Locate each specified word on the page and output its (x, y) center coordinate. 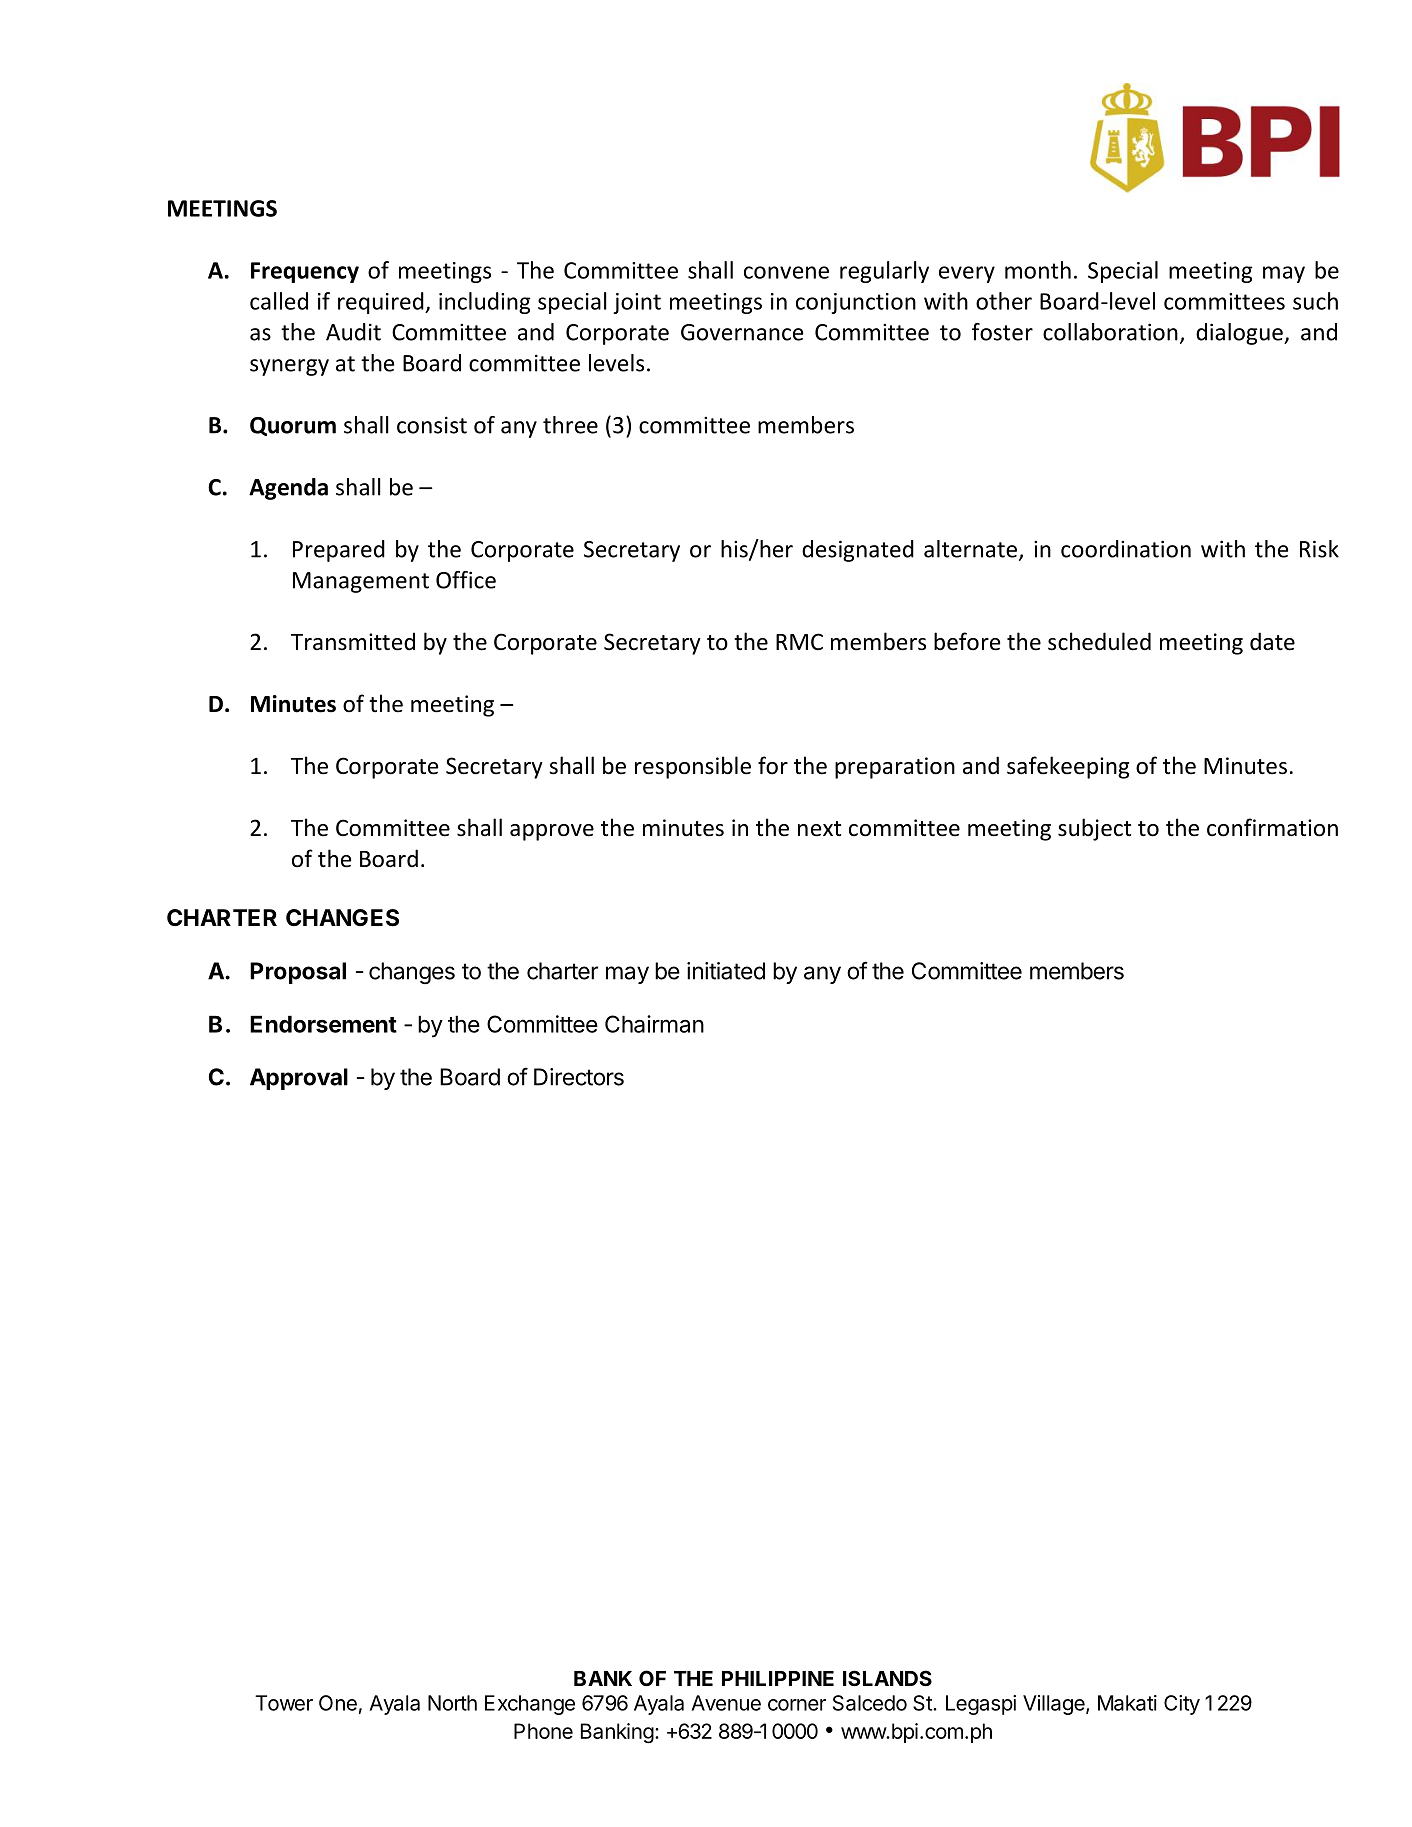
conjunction (856, 303)
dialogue (1240, 334)
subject (1094, 829)
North (452, 1703)
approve (552, 832)
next (819, 829)
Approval (299, 1079)
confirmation (1272, 827)
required (382, 303)
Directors (579, 1077)
